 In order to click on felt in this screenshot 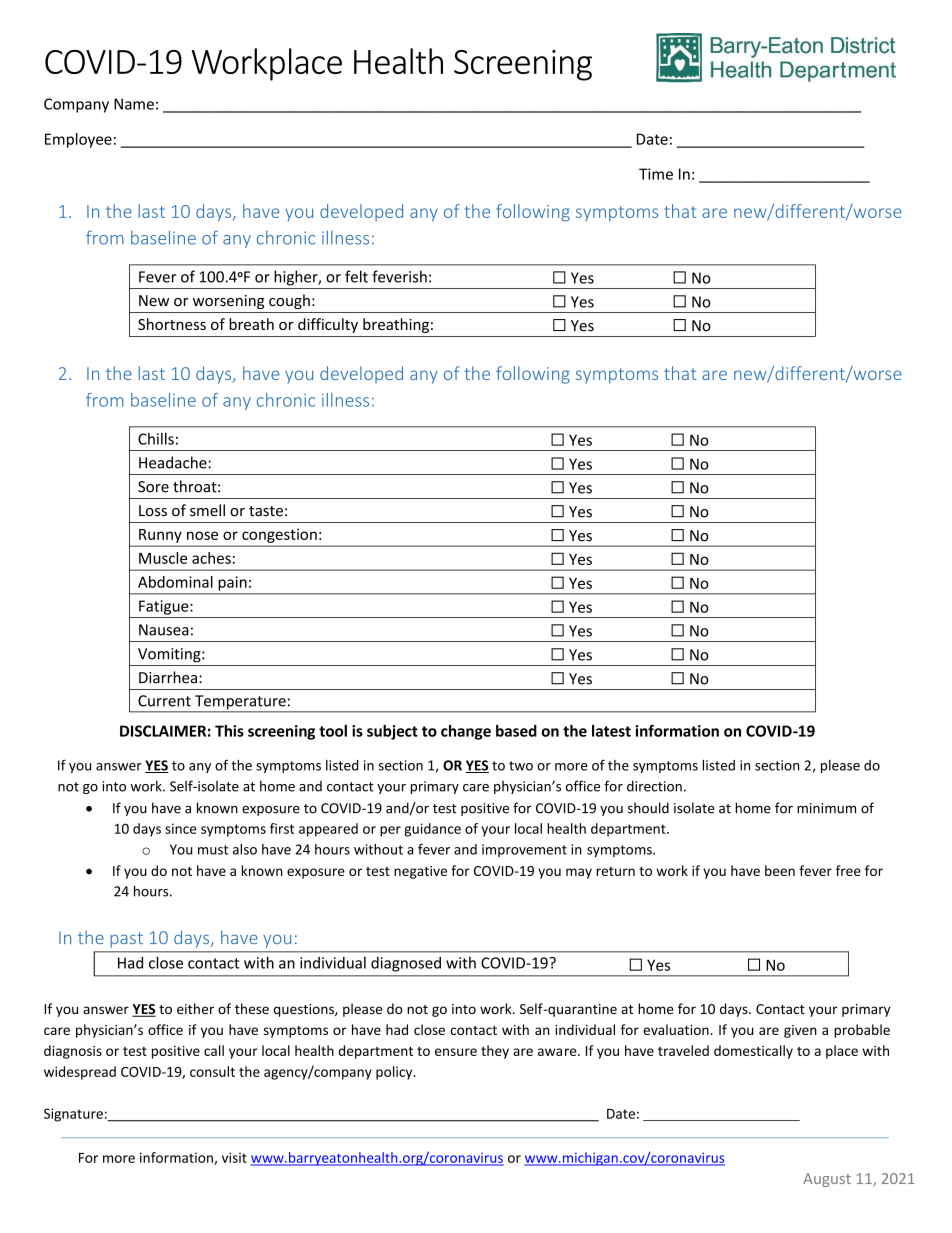, I will do `click(356, 276)`.
